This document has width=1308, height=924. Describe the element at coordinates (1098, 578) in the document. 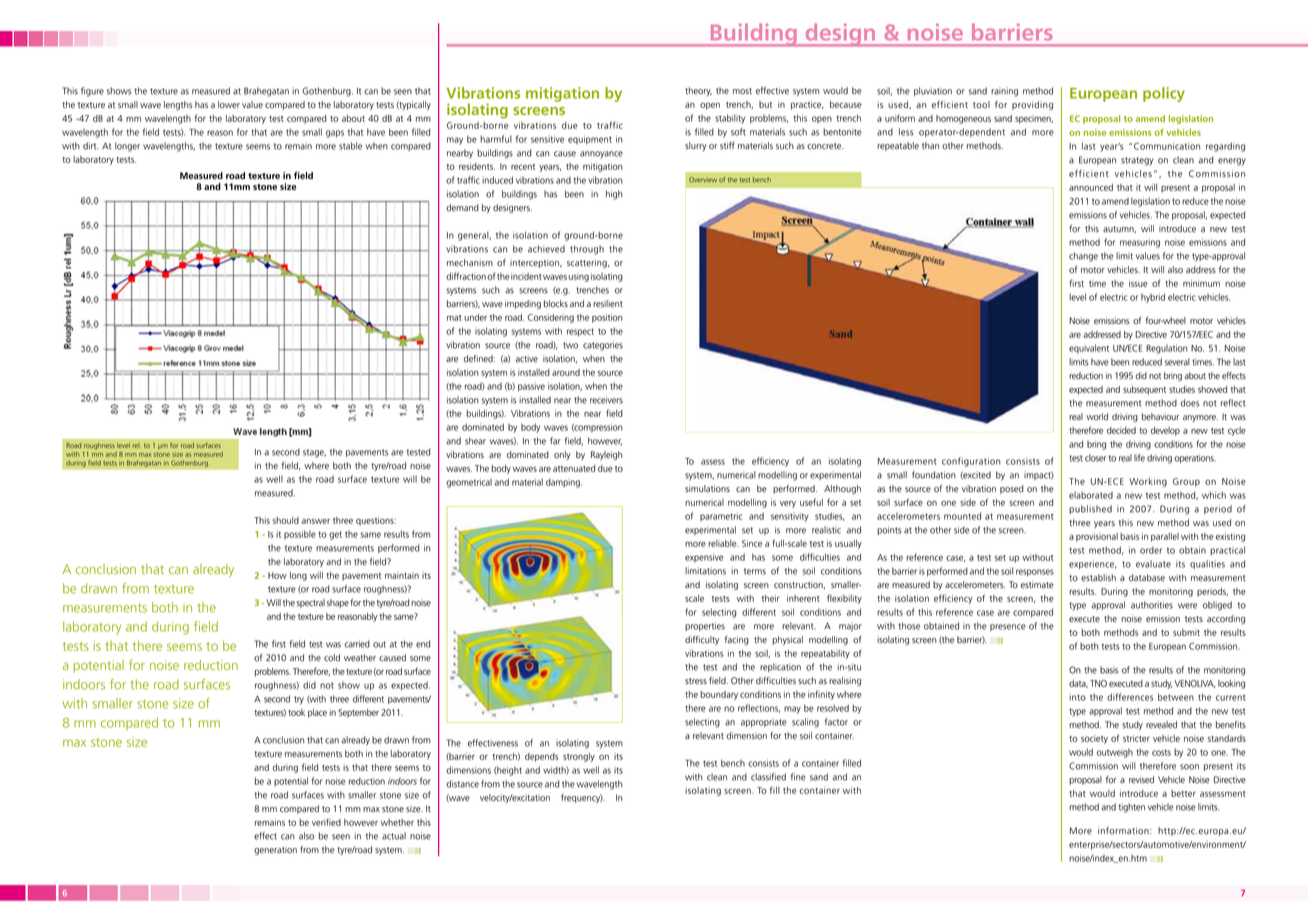

I see `establish` at that location.
